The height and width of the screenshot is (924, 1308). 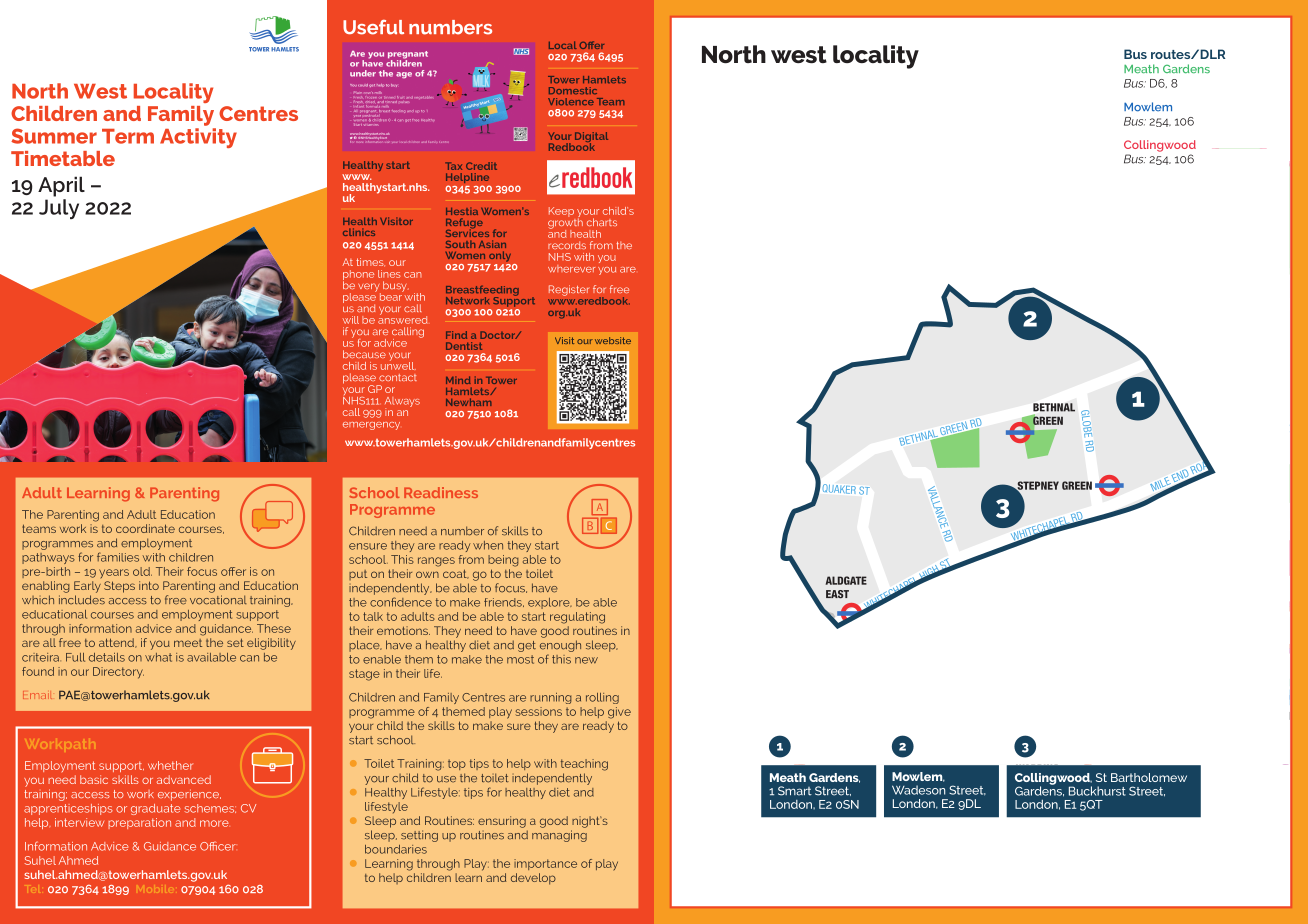 What do you see at coordinates (373, 27) in the screenshot?
I see `Useful` at bounding box center [373, 27].
